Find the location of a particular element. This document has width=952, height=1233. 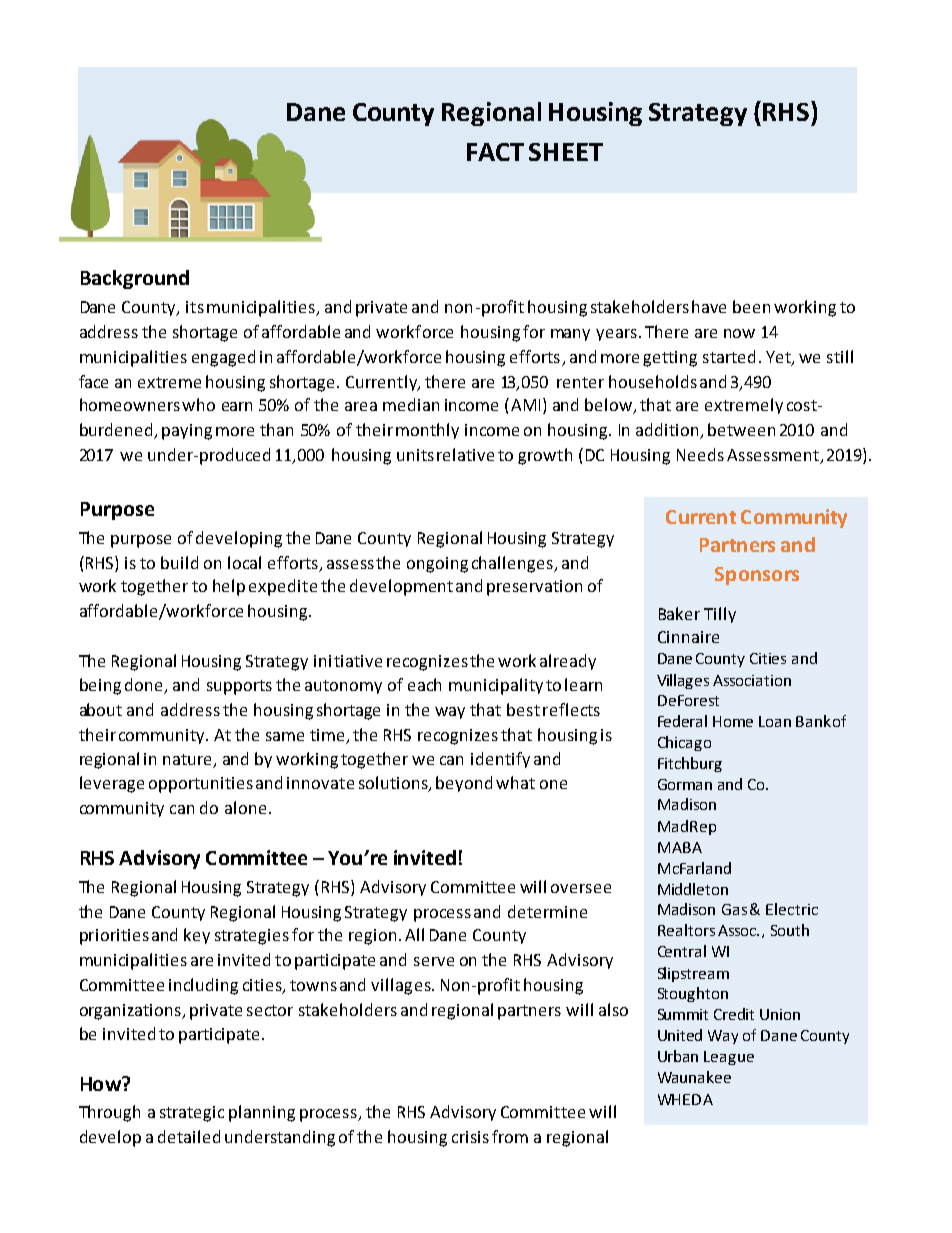

Tilly is located at coordinates (720, 615).
